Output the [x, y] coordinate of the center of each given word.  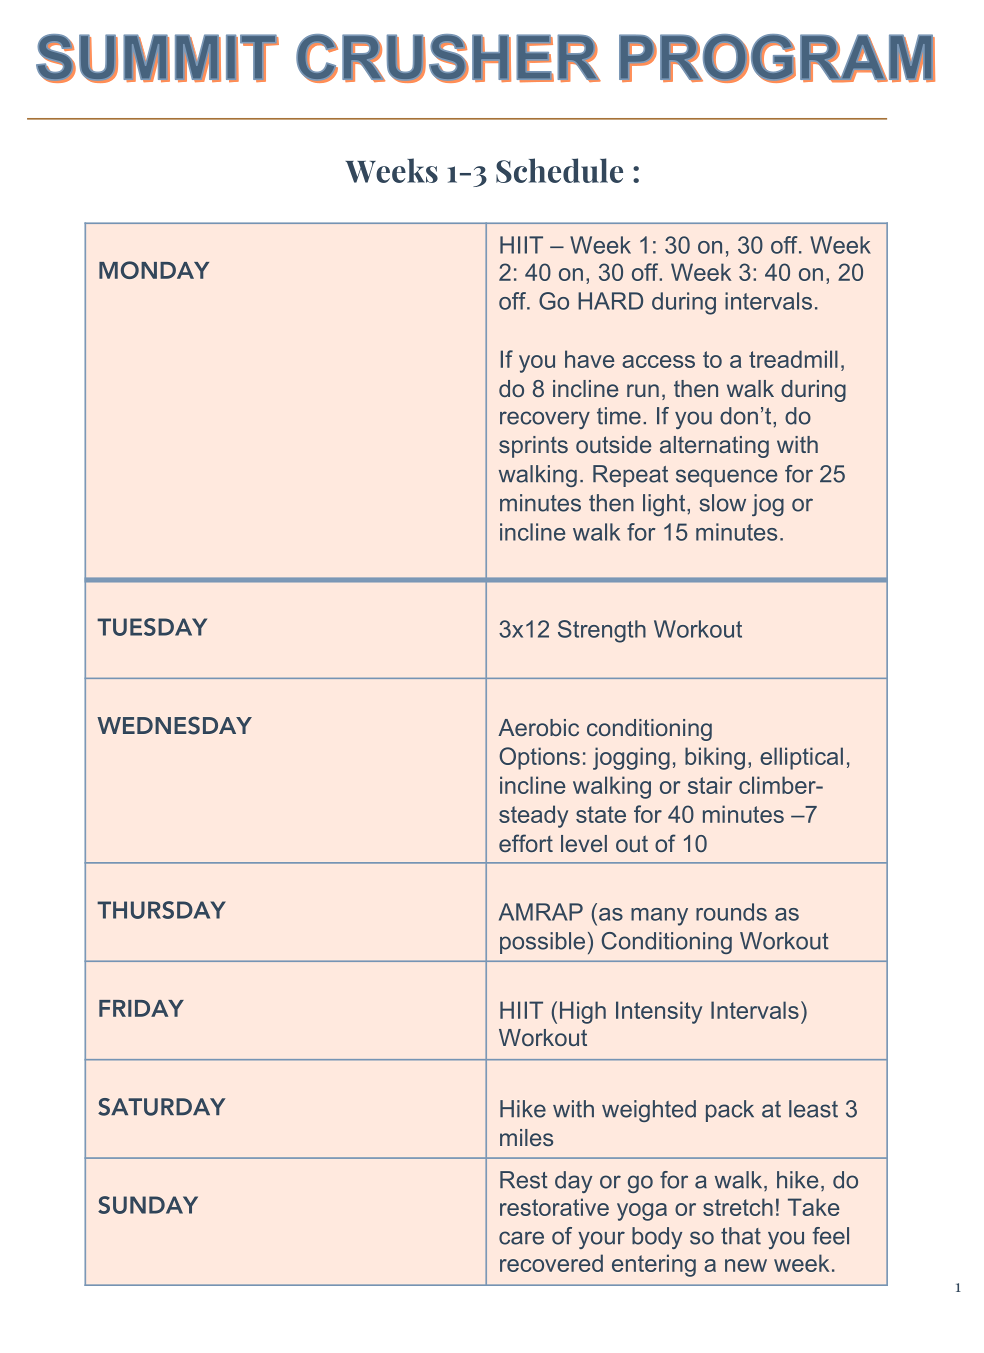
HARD [610, 301]
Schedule [559, 170]
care [521, 1238]
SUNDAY [148, 1205]
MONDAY [154, 270]
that [741, 1236]
